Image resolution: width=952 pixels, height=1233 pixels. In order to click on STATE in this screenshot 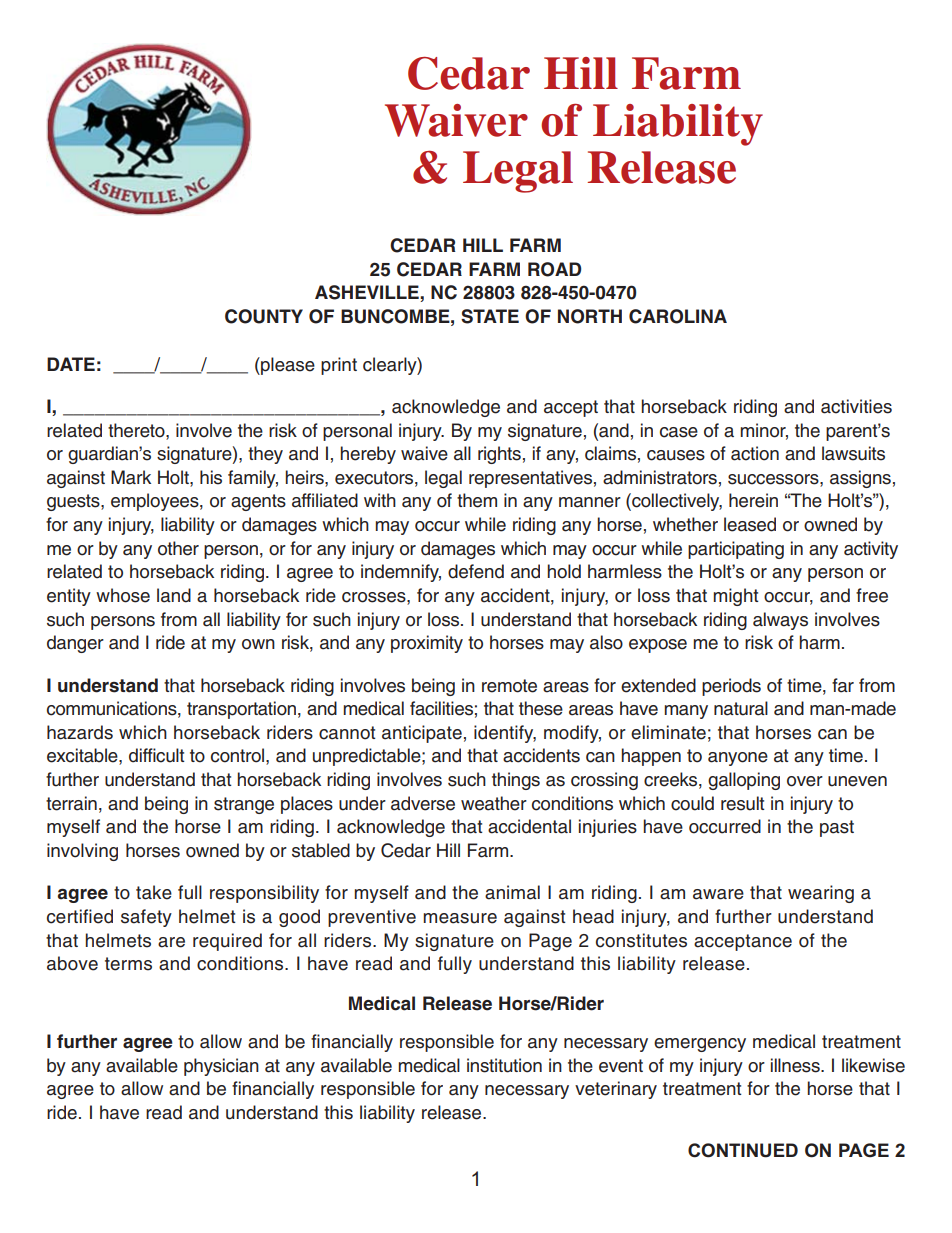, I will do `click(490, 316)`.
